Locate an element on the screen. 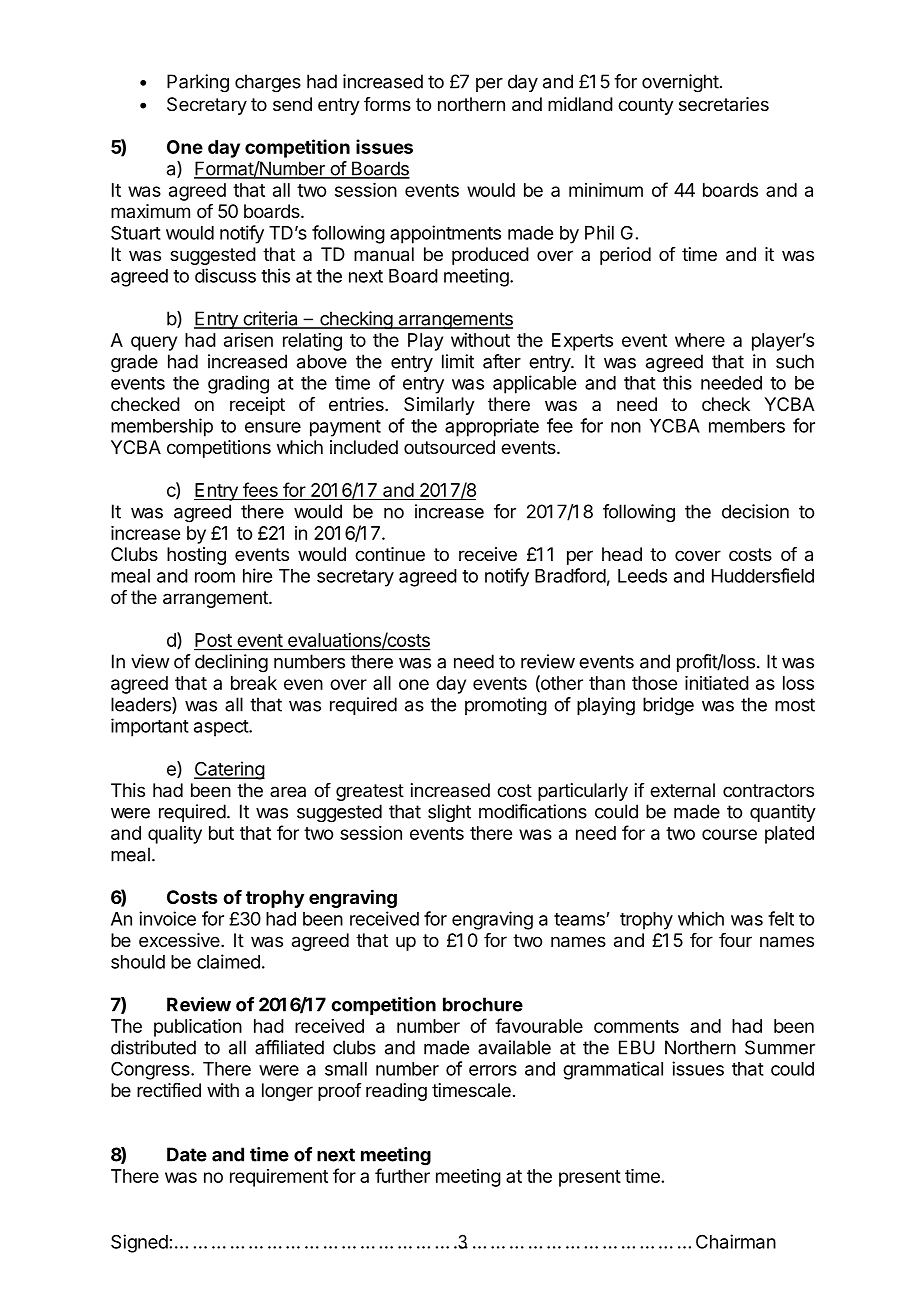 Image resolution: width=924 pixels, height=1308 pixels. further is located at coordinates (402, 1175).
